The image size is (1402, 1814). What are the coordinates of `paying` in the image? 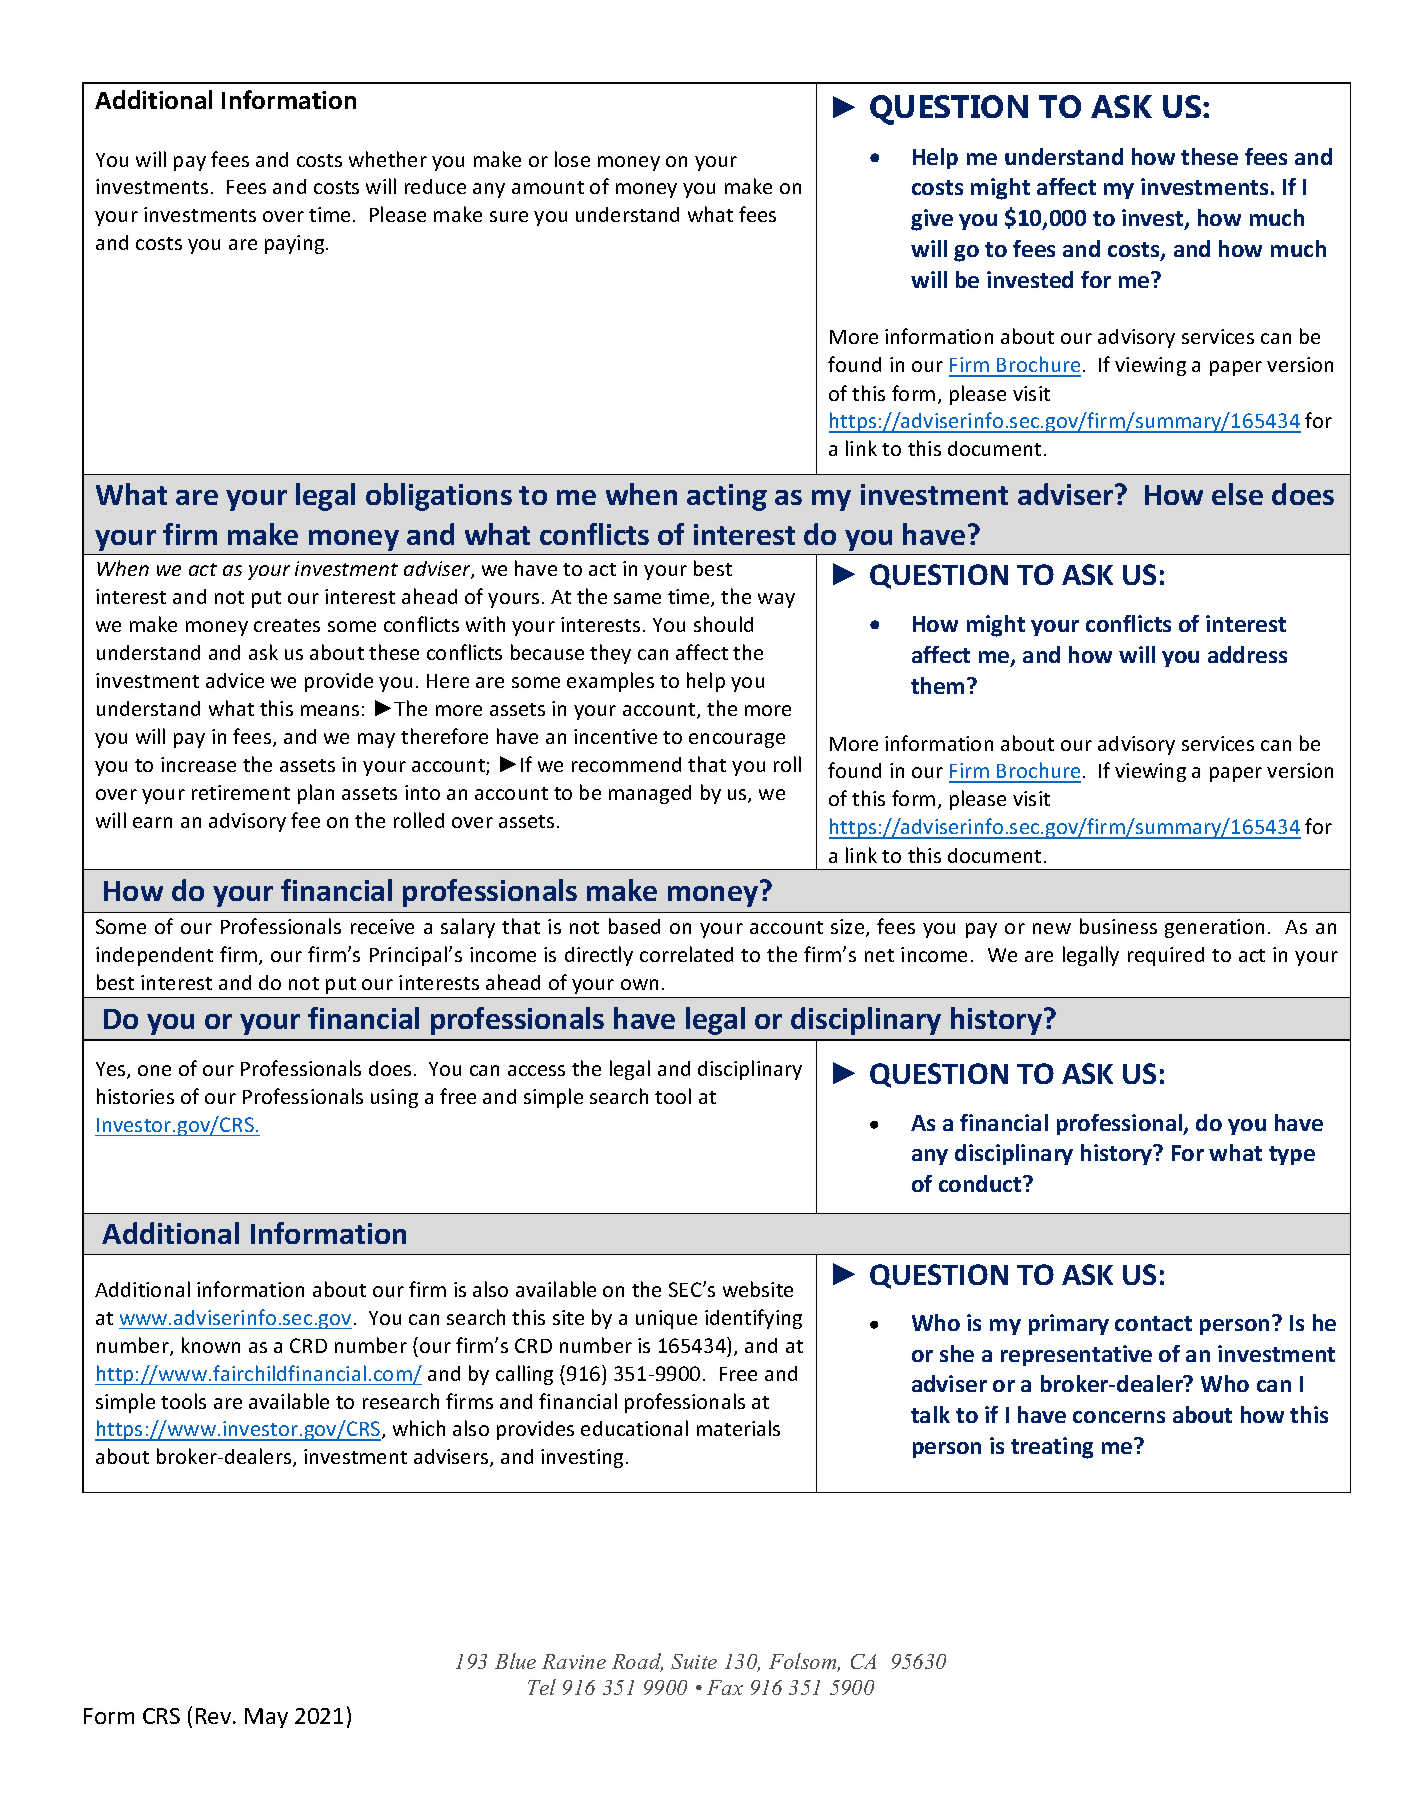 It's located at (296, 244).
